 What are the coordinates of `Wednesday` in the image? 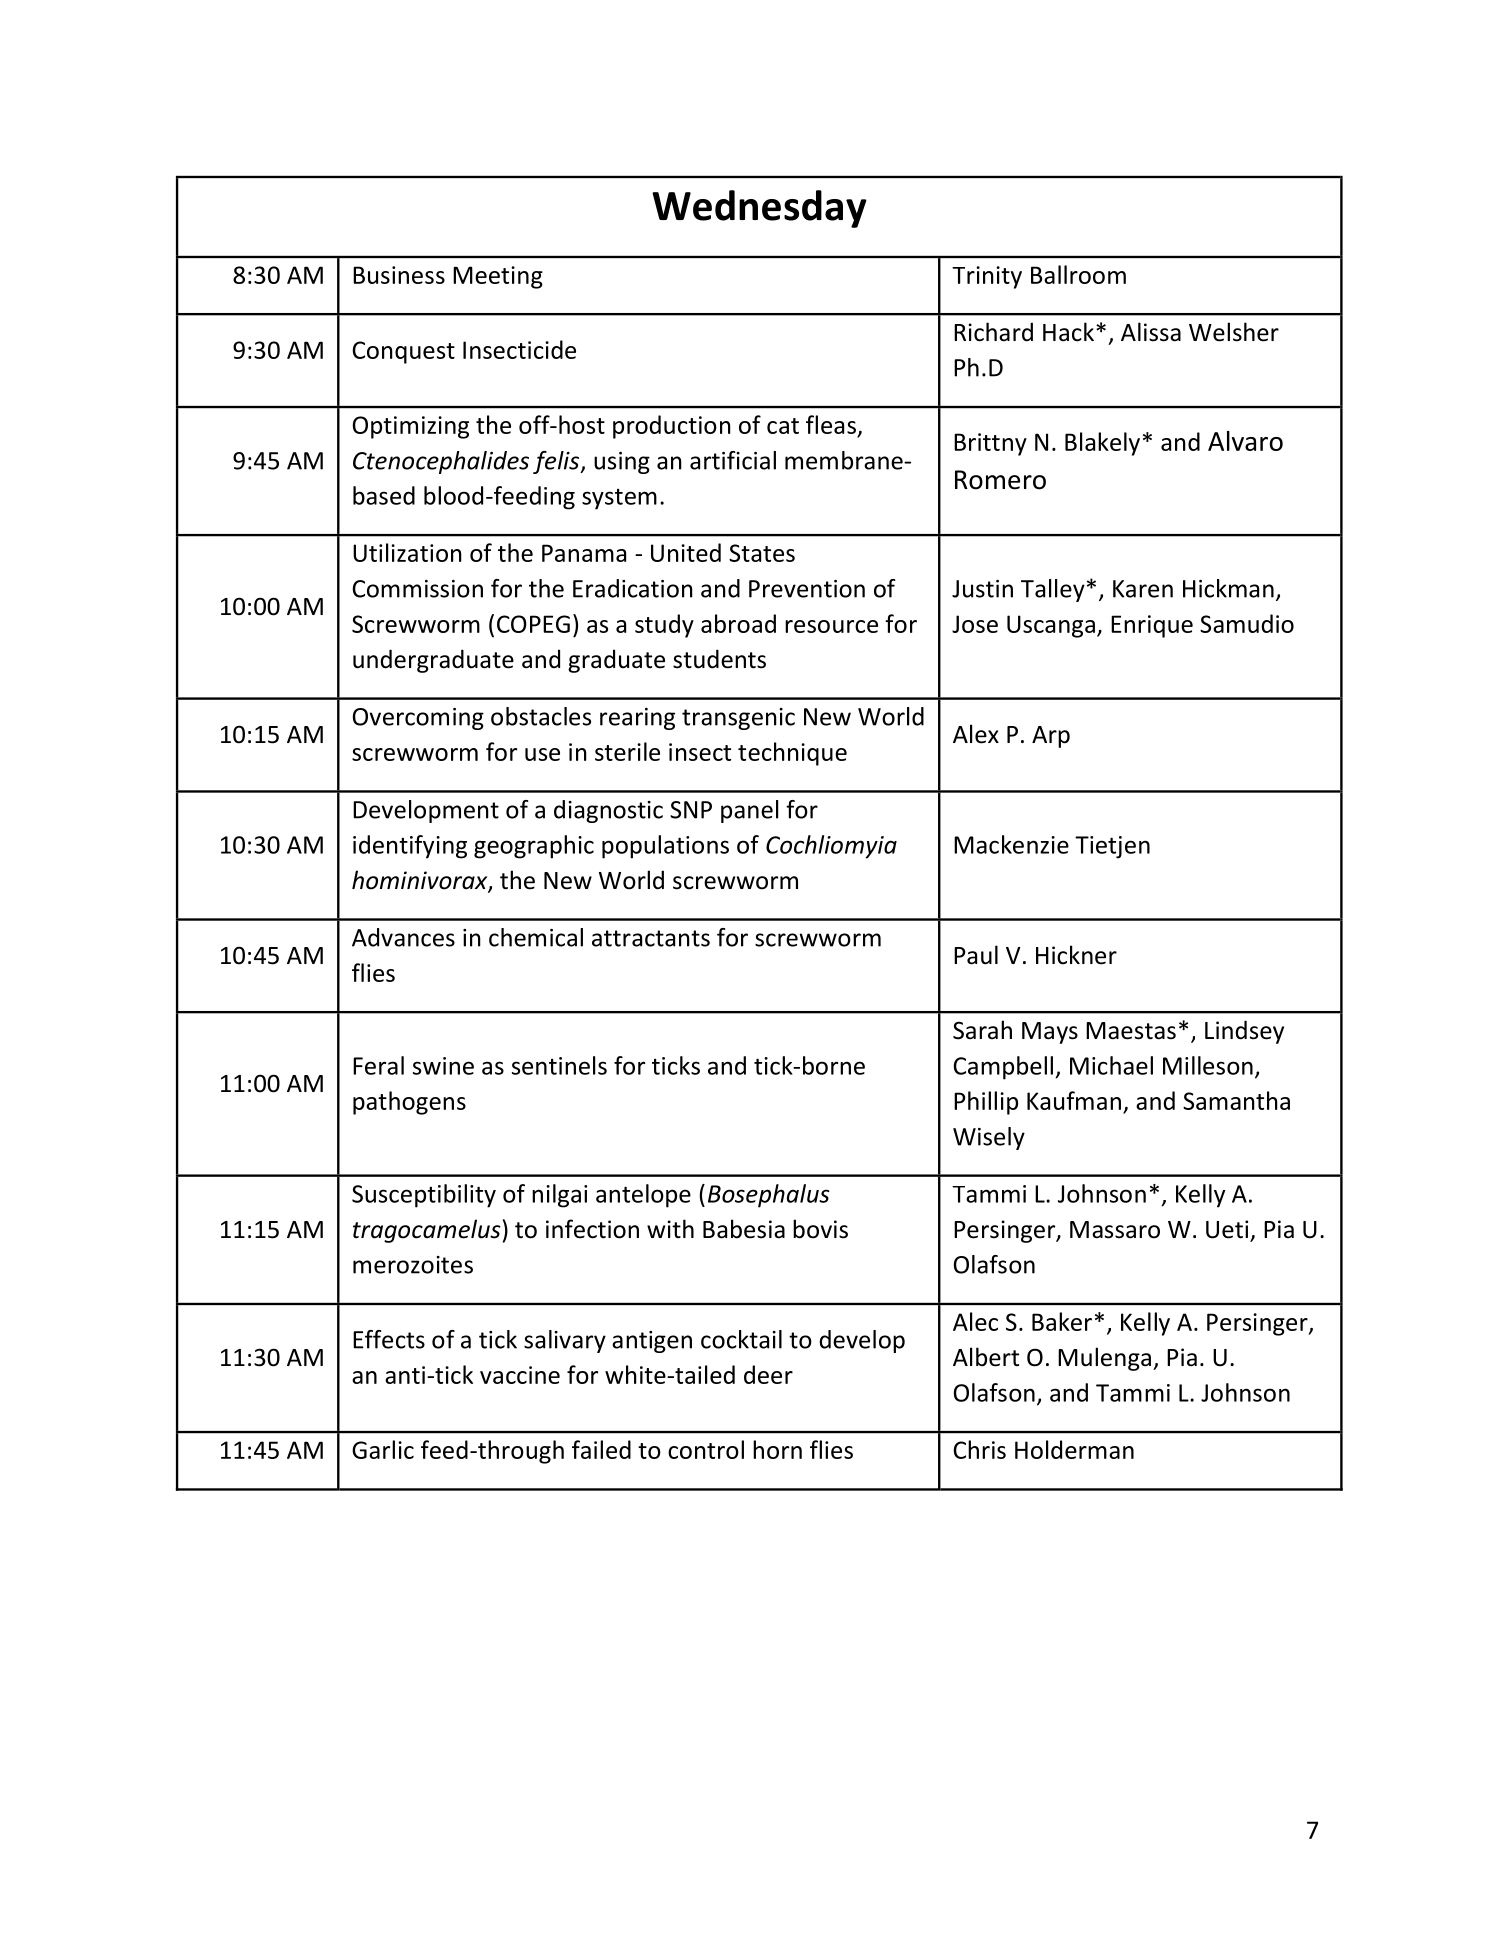 It's located at (759, 209).
